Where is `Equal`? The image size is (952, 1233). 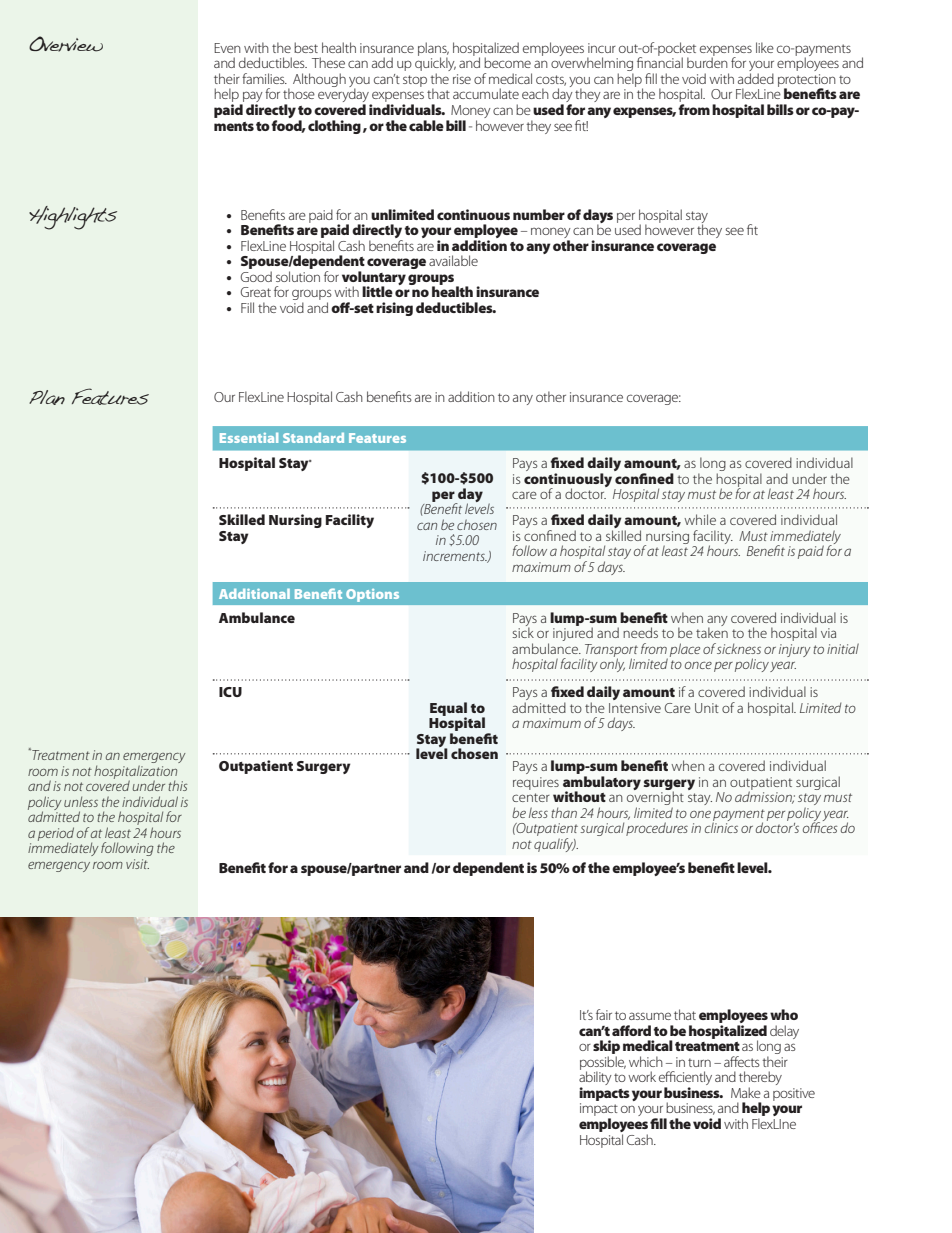
Equal is located at coordinates (448, 710).
